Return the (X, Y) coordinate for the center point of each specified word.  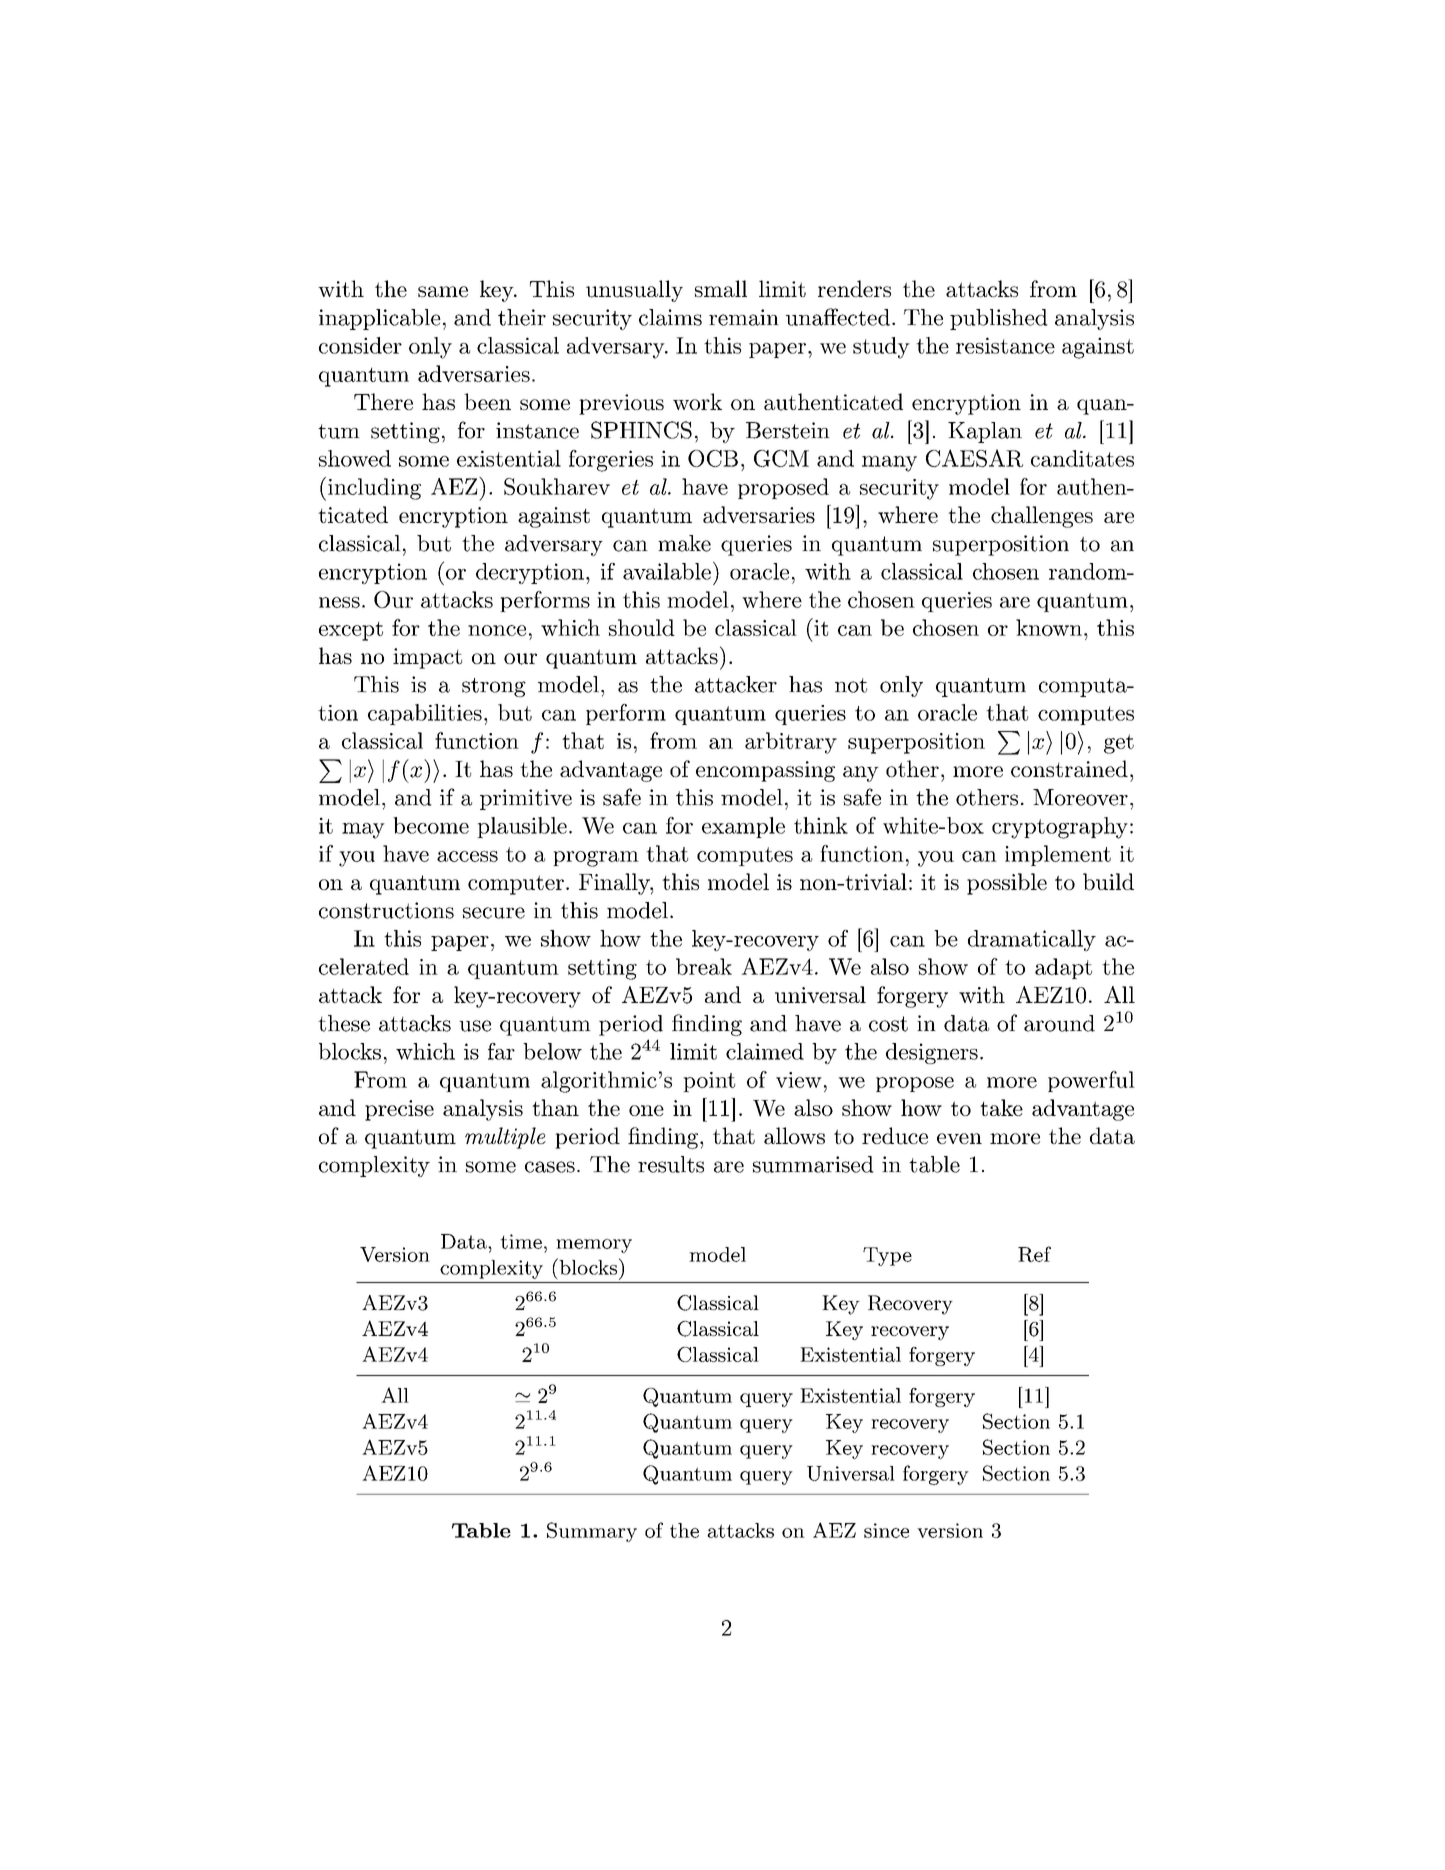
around (1059, 1023)
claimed (765, 1051)
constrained (1069, 768)
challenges (1042, 517)
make (684, 543)
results (671, 1164)
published (999, 319)
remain (744, 317)
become (431, 825)
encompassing (765, 771)
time (521, 1241)
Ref (1034, 1254)
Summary (592, 1532)
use (475, 1026)
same (443, 291)
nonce (497, 630)
